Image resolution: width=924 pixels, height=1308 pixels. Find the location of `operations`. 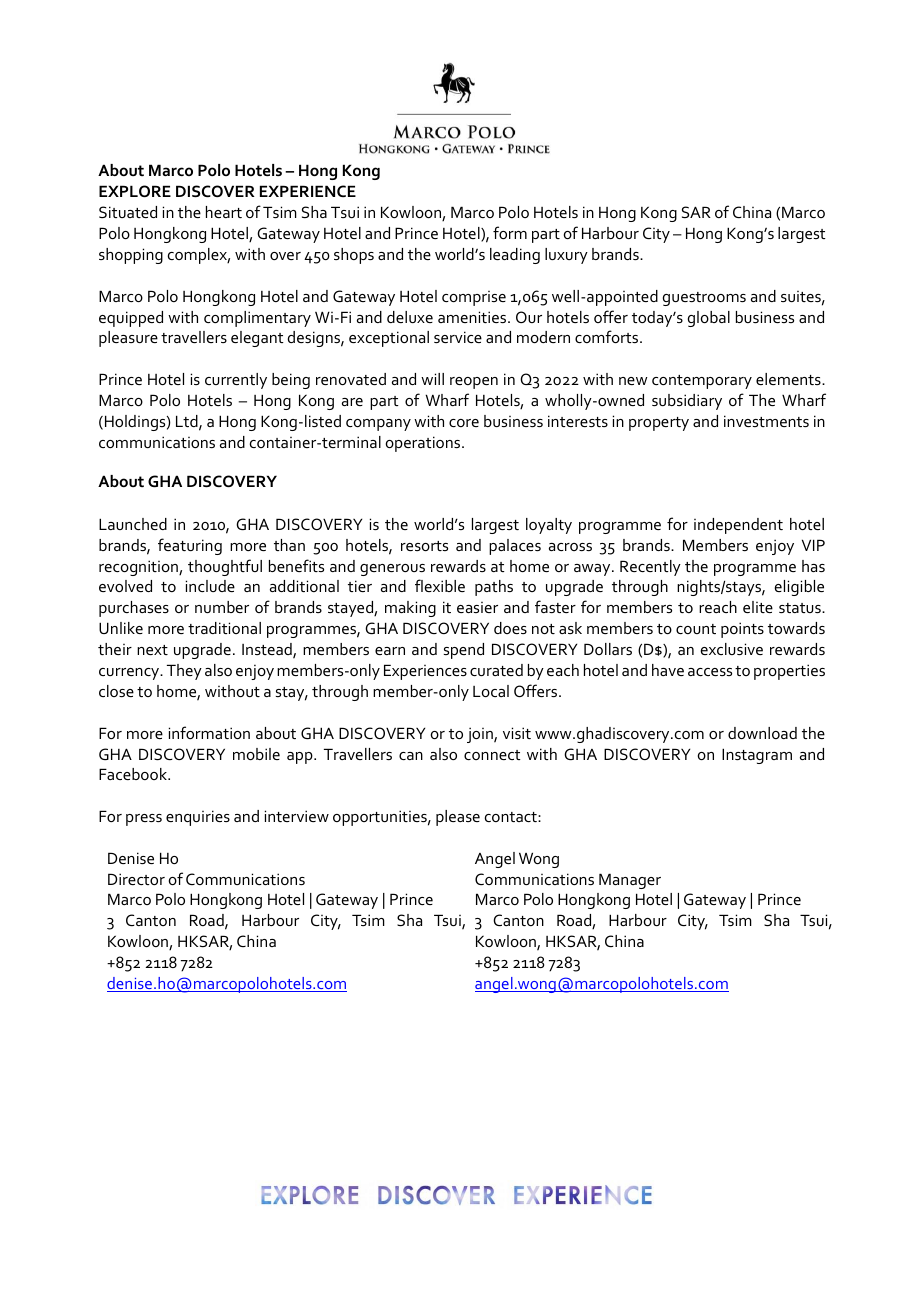

operations is located at coordinates (424, 444).
